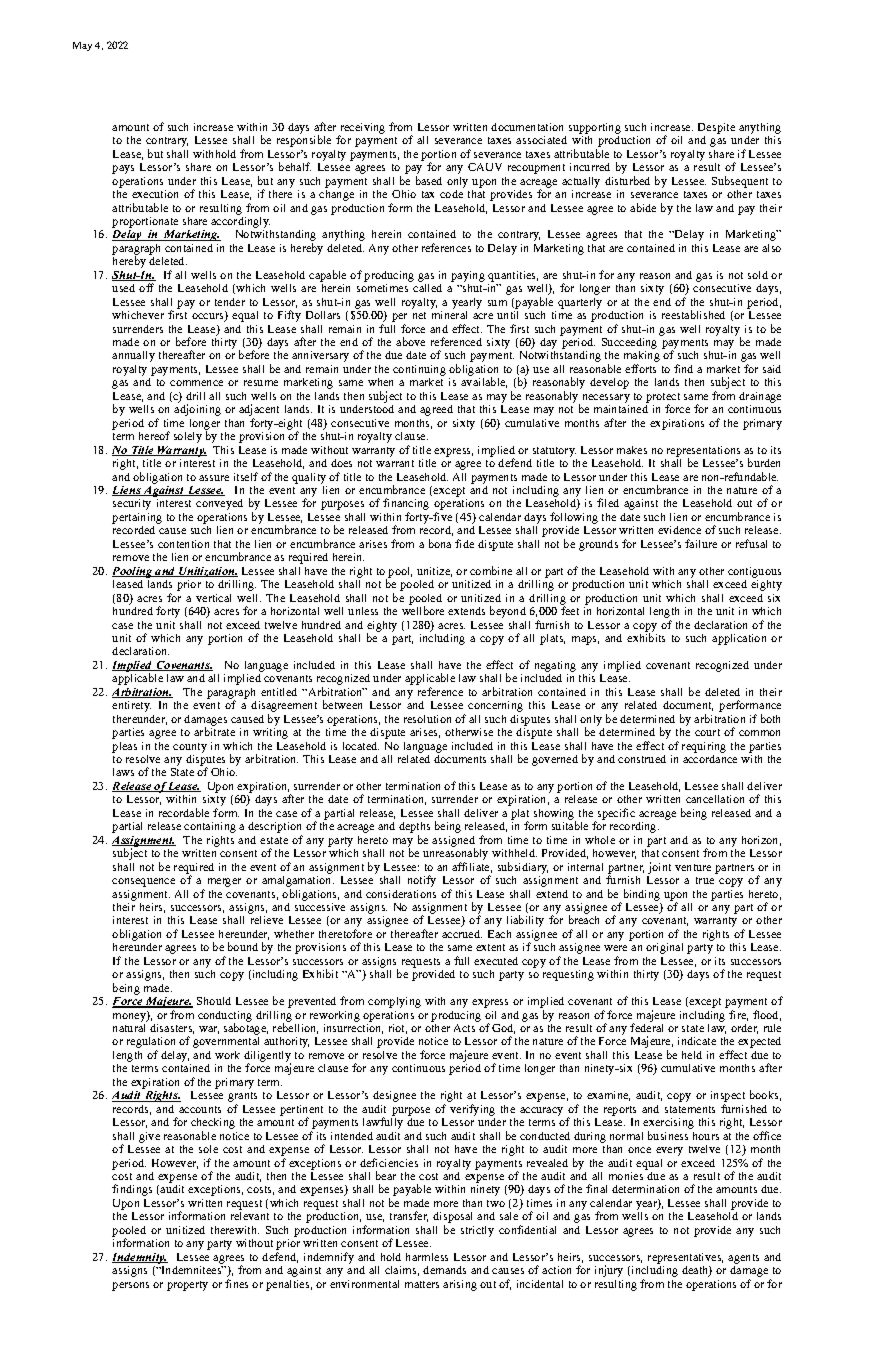 This screenshot has height=1372, width=887. I want to click on representatives, so click(685, 1258).
